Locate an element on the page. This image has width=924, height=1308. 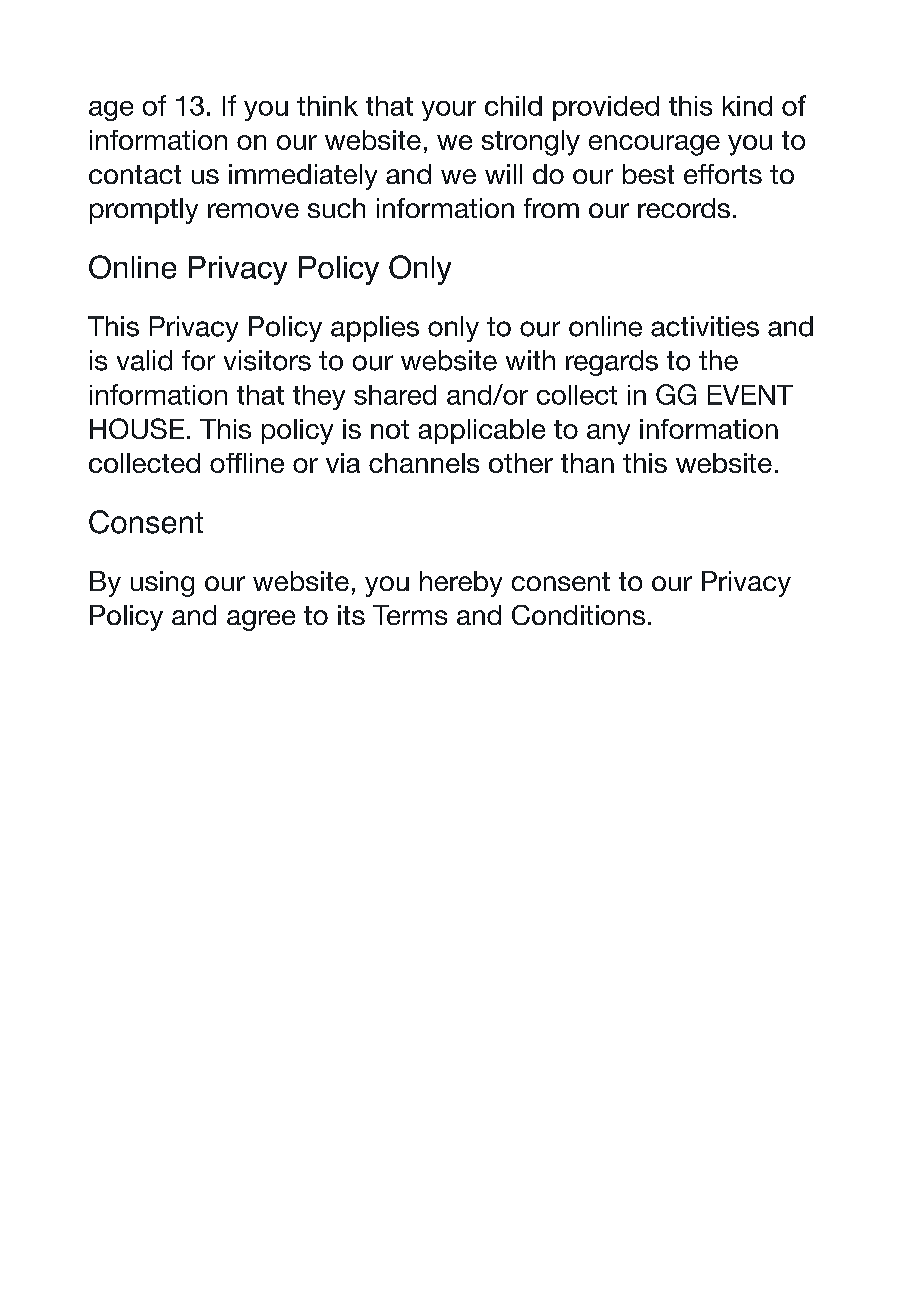
regards is located at coordinates (612, 363).
